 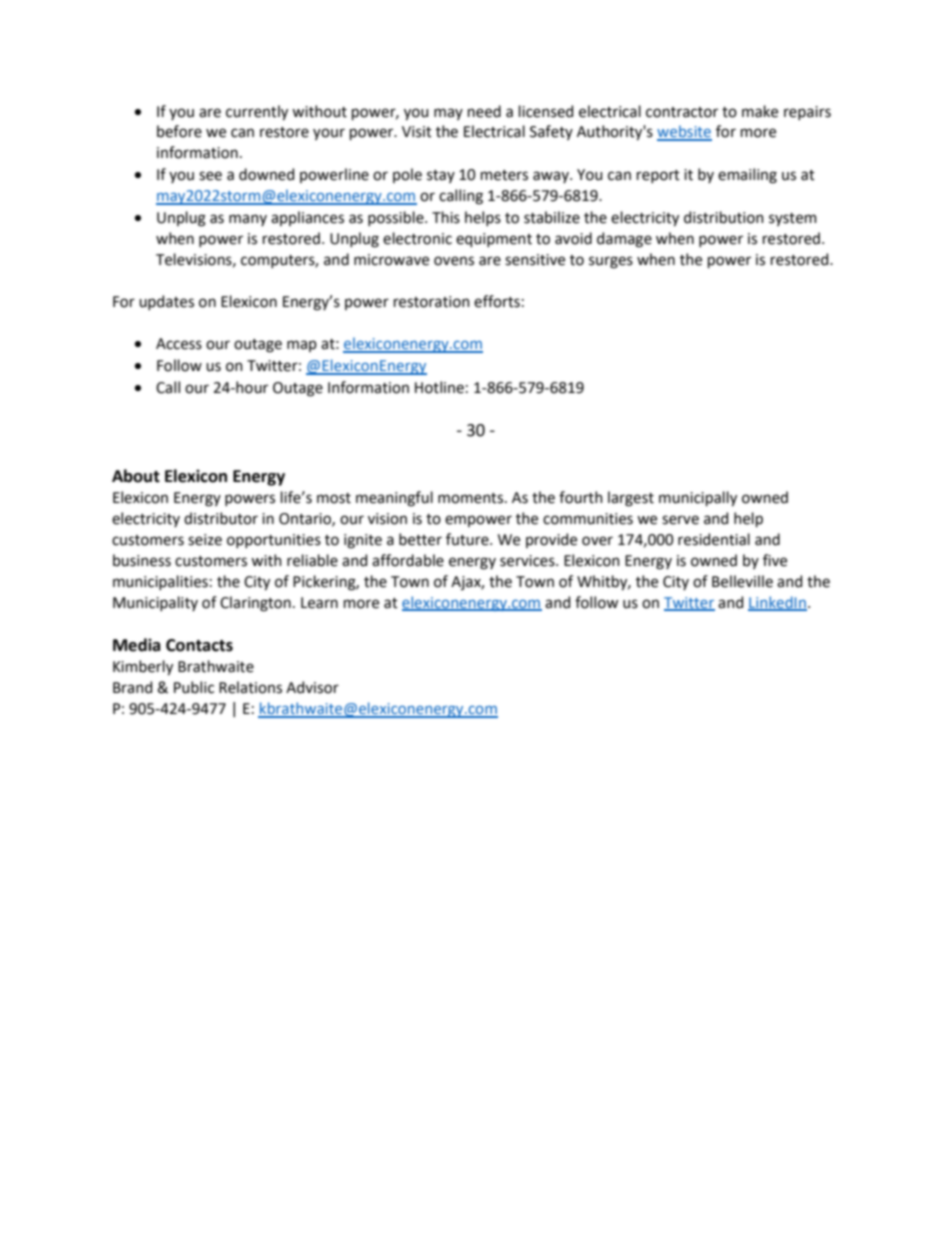 I want to click on need, so click(x=484, y=111).
